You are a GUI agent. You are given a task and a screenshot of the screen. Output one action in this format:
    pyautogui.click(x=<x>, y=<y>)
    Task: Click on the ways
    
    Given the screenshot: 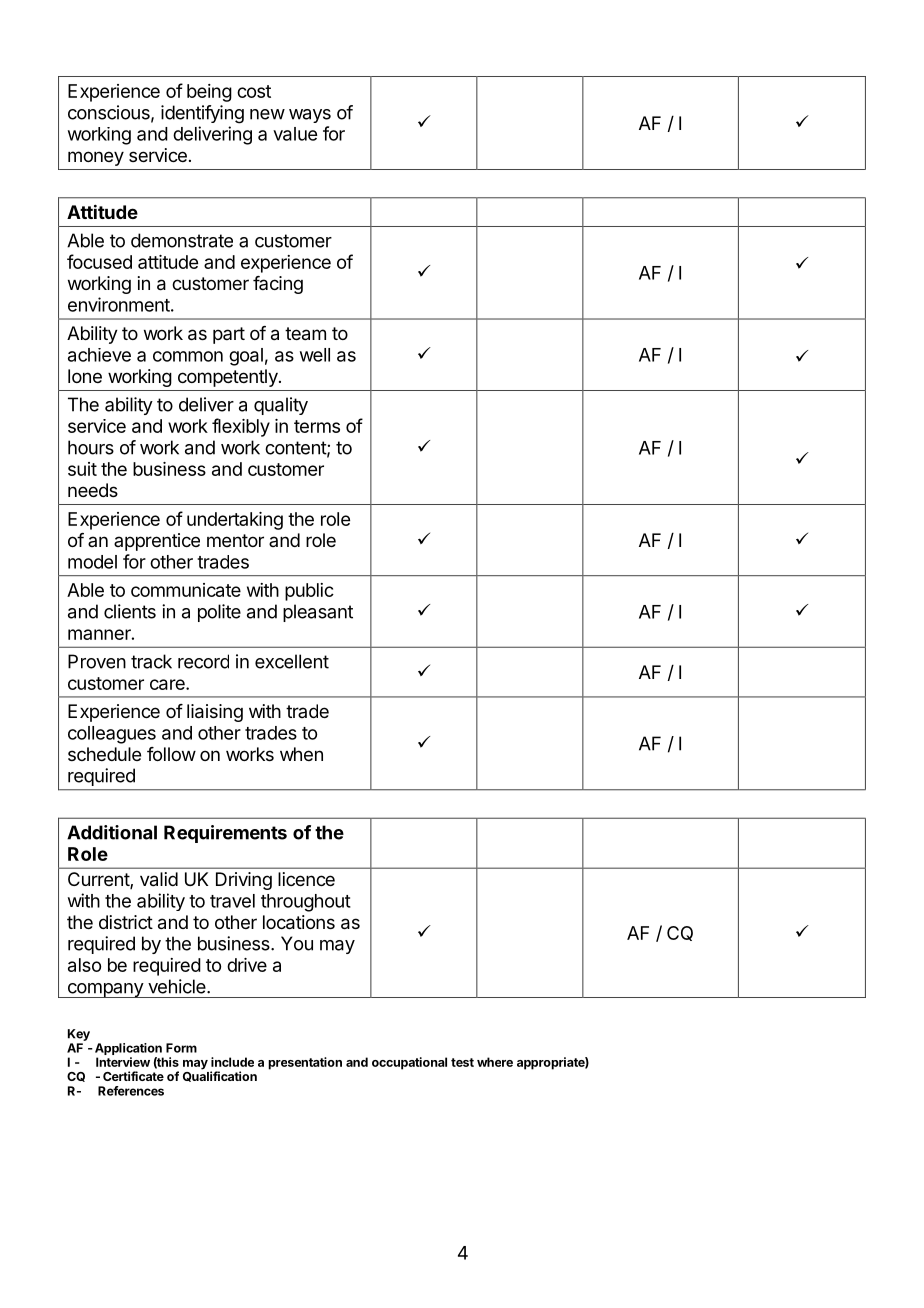 What is the action you would take?
    pyautogui.click(x=310, y=116)
